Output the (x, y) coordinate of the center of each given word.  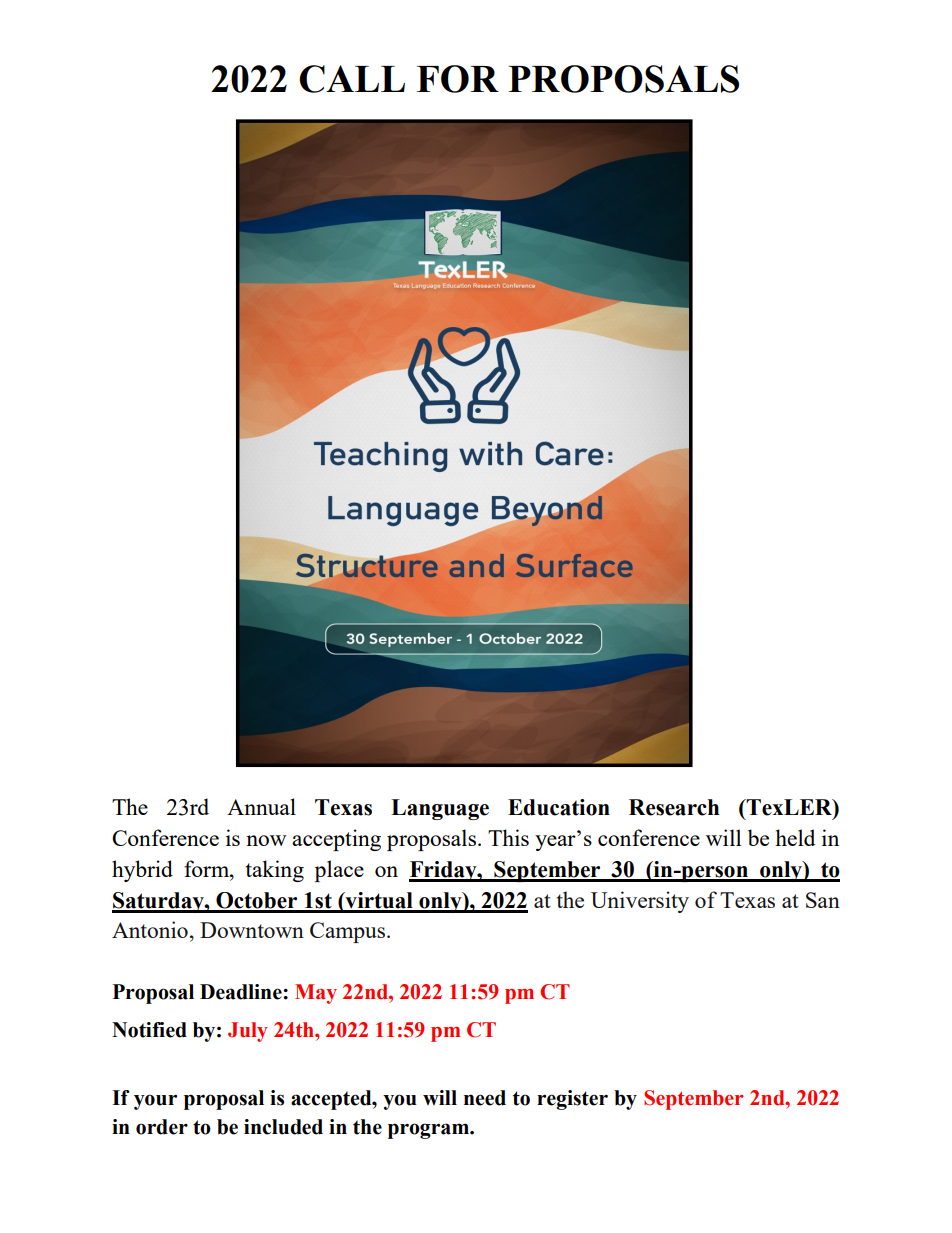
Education (559, 807)
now (266, 840)
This (508, 837)
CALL (352, 79)
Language (440, 809)
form (208, 868)
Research (674, 807)
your (155, 1102)
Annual (261, 806)
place (339, 871)
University (640, 902)
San (823, 900)
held (795, 837)
